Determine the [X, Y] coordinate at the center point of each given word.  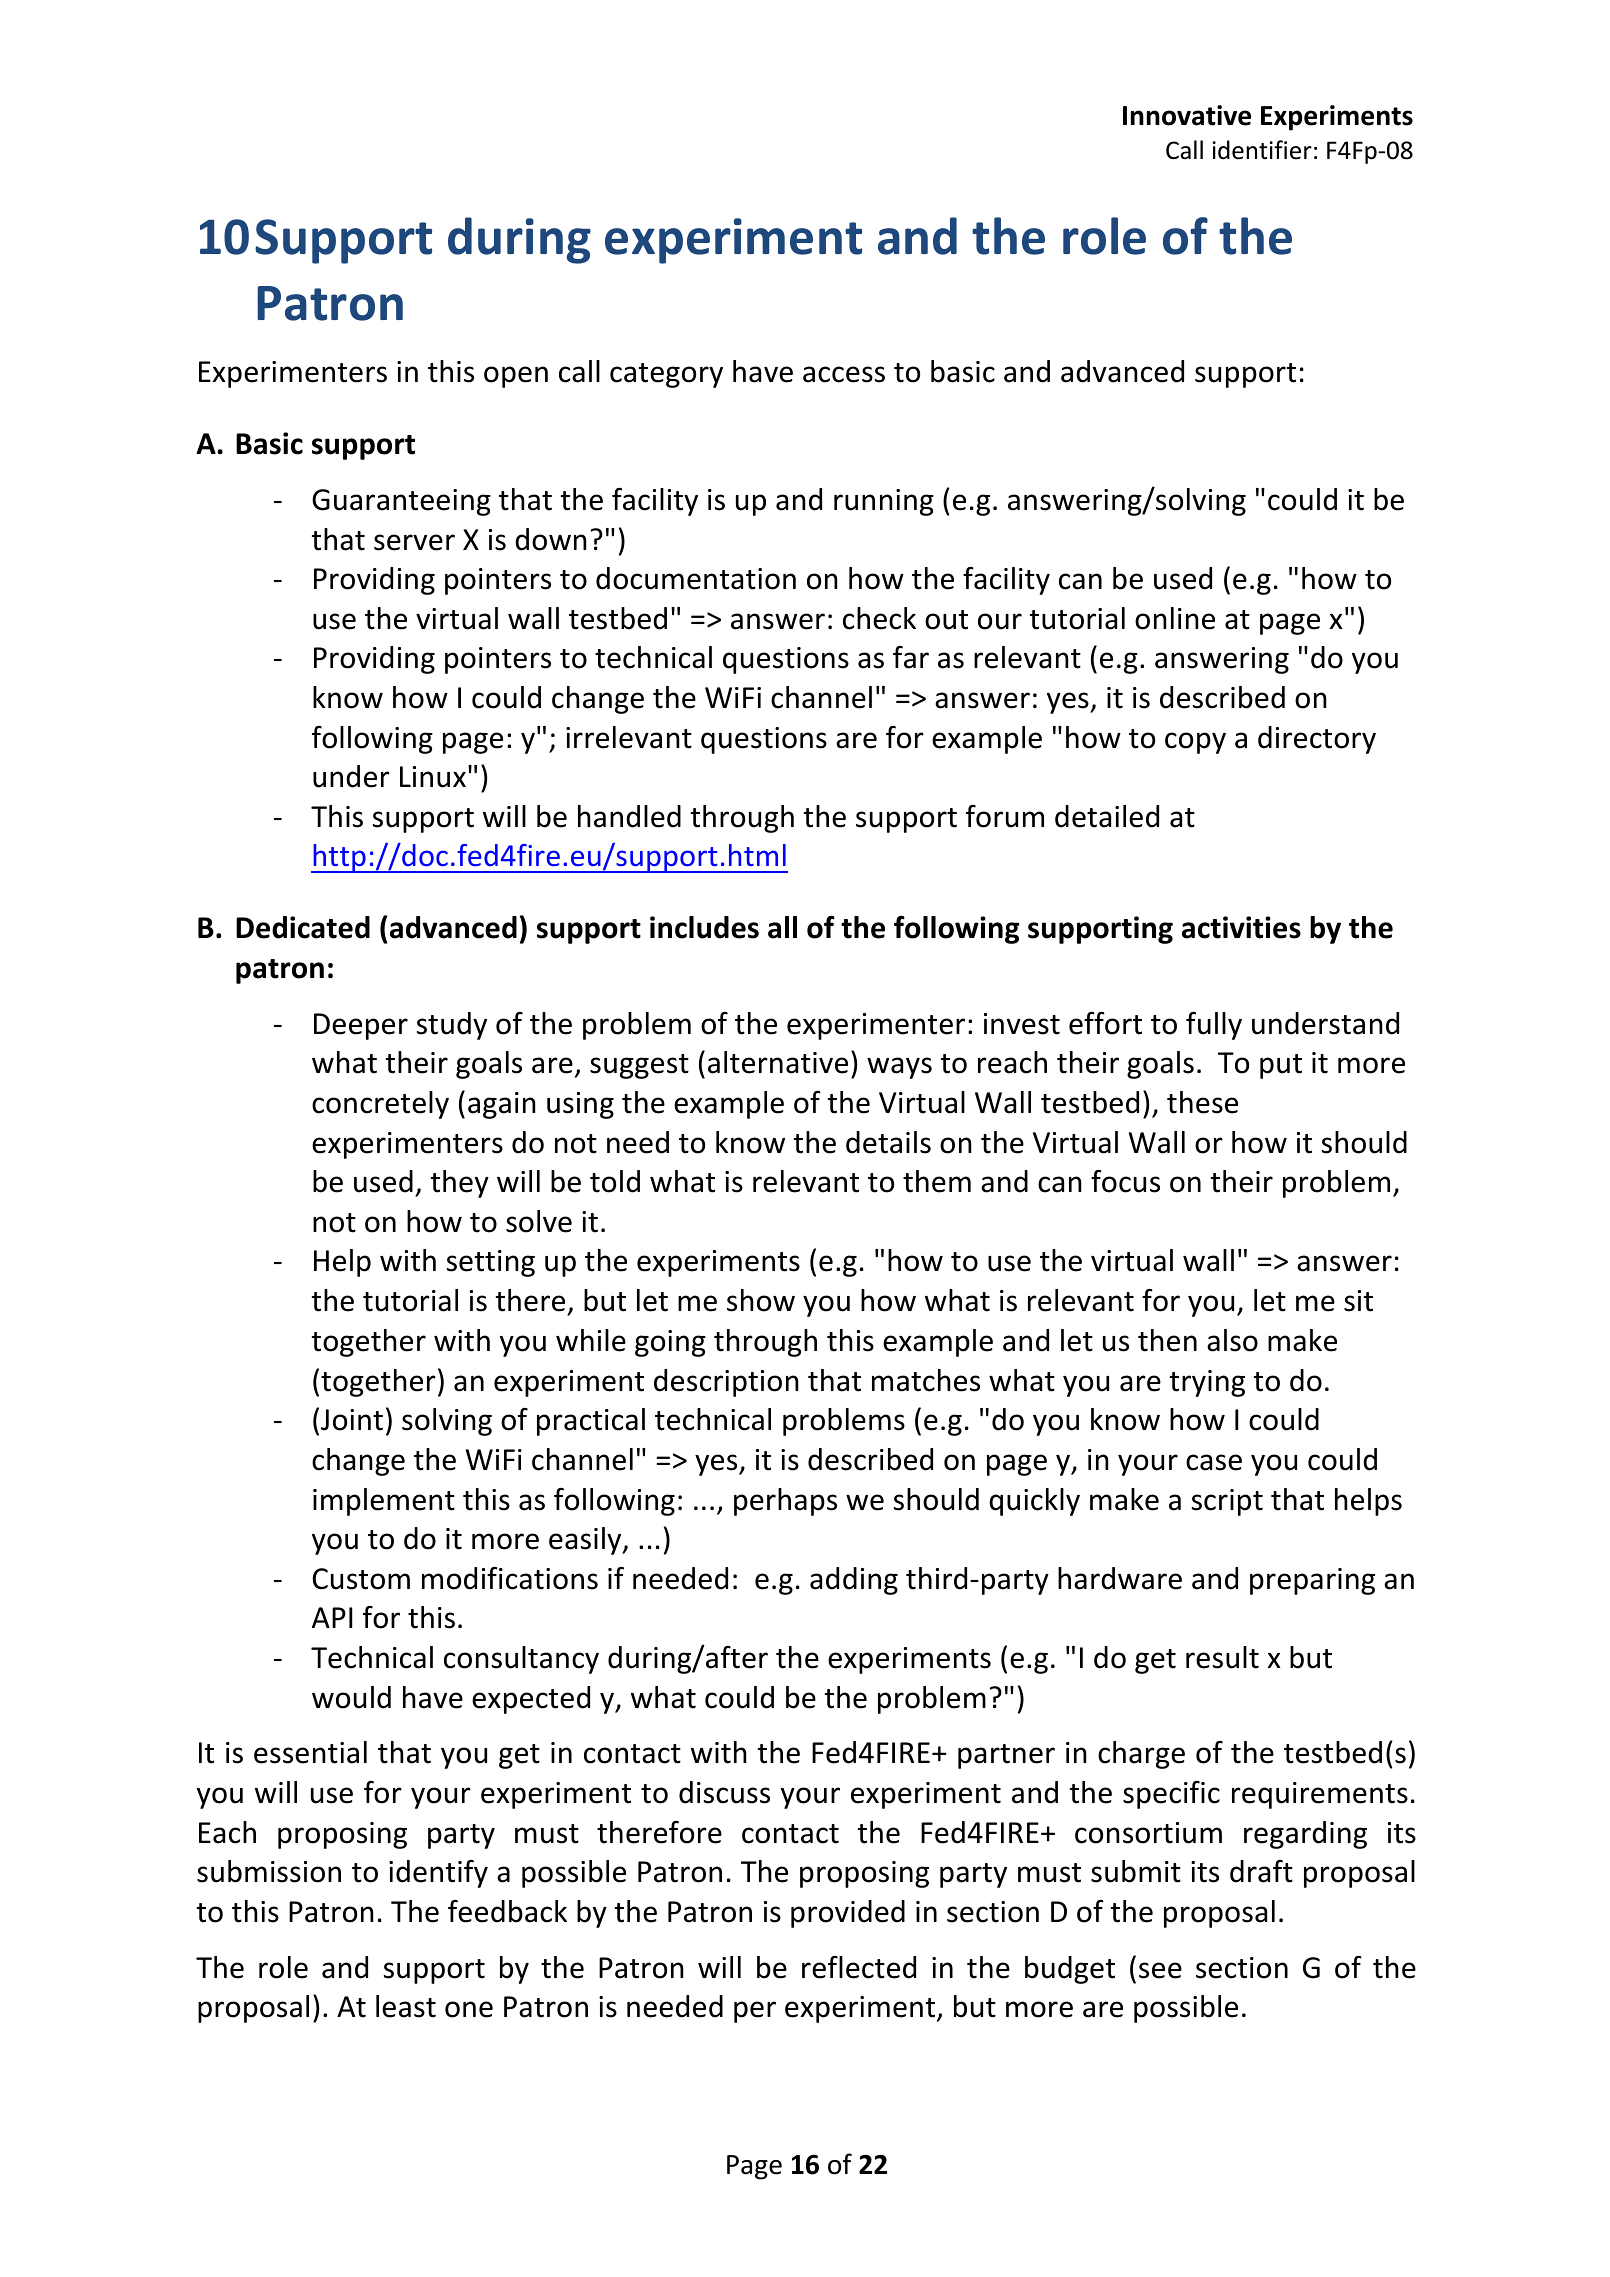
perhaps [785, 1502]
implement [384, 1502]
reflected [859, 1967]
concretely [380, 1105]
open [516, 377]
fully [1214, 1026]
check [879, 618]
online [1175, 618]
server [414, 542]
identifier [1262, 150]
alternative [778, 1062]
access [844, 374]
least [406, 2006]
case [1214, 1462]
